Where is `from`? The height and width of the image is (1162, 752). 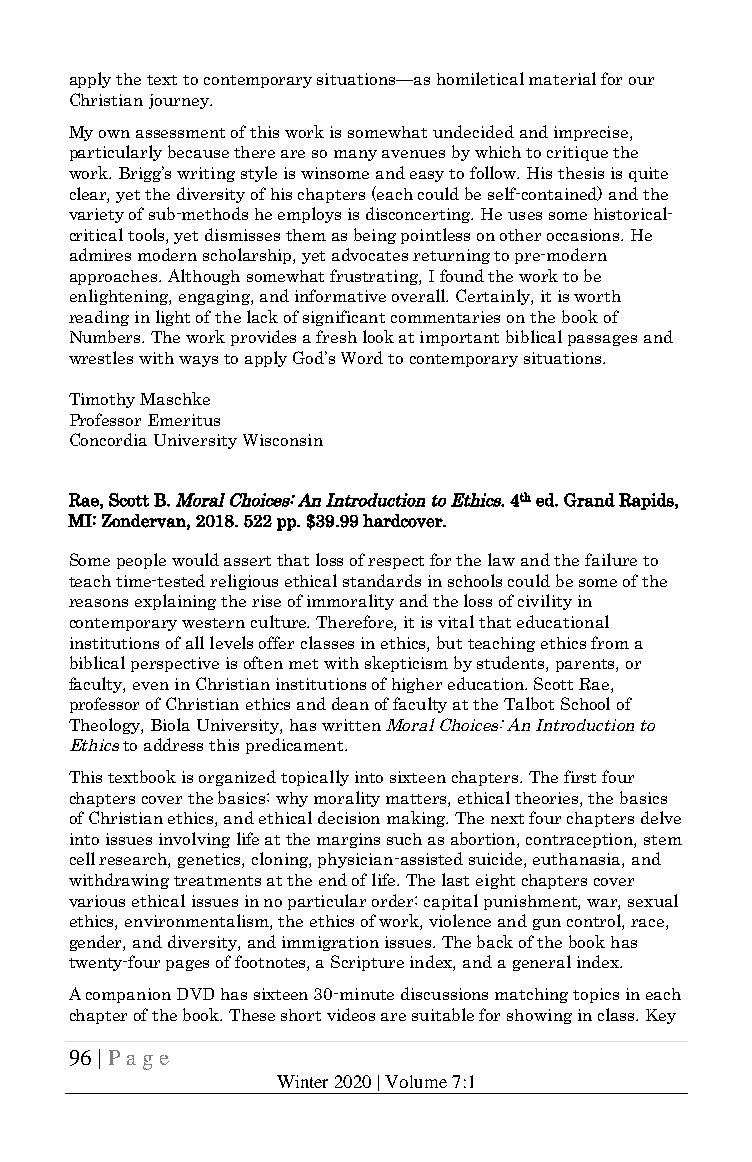
from is located at coordinates (610, 642).
